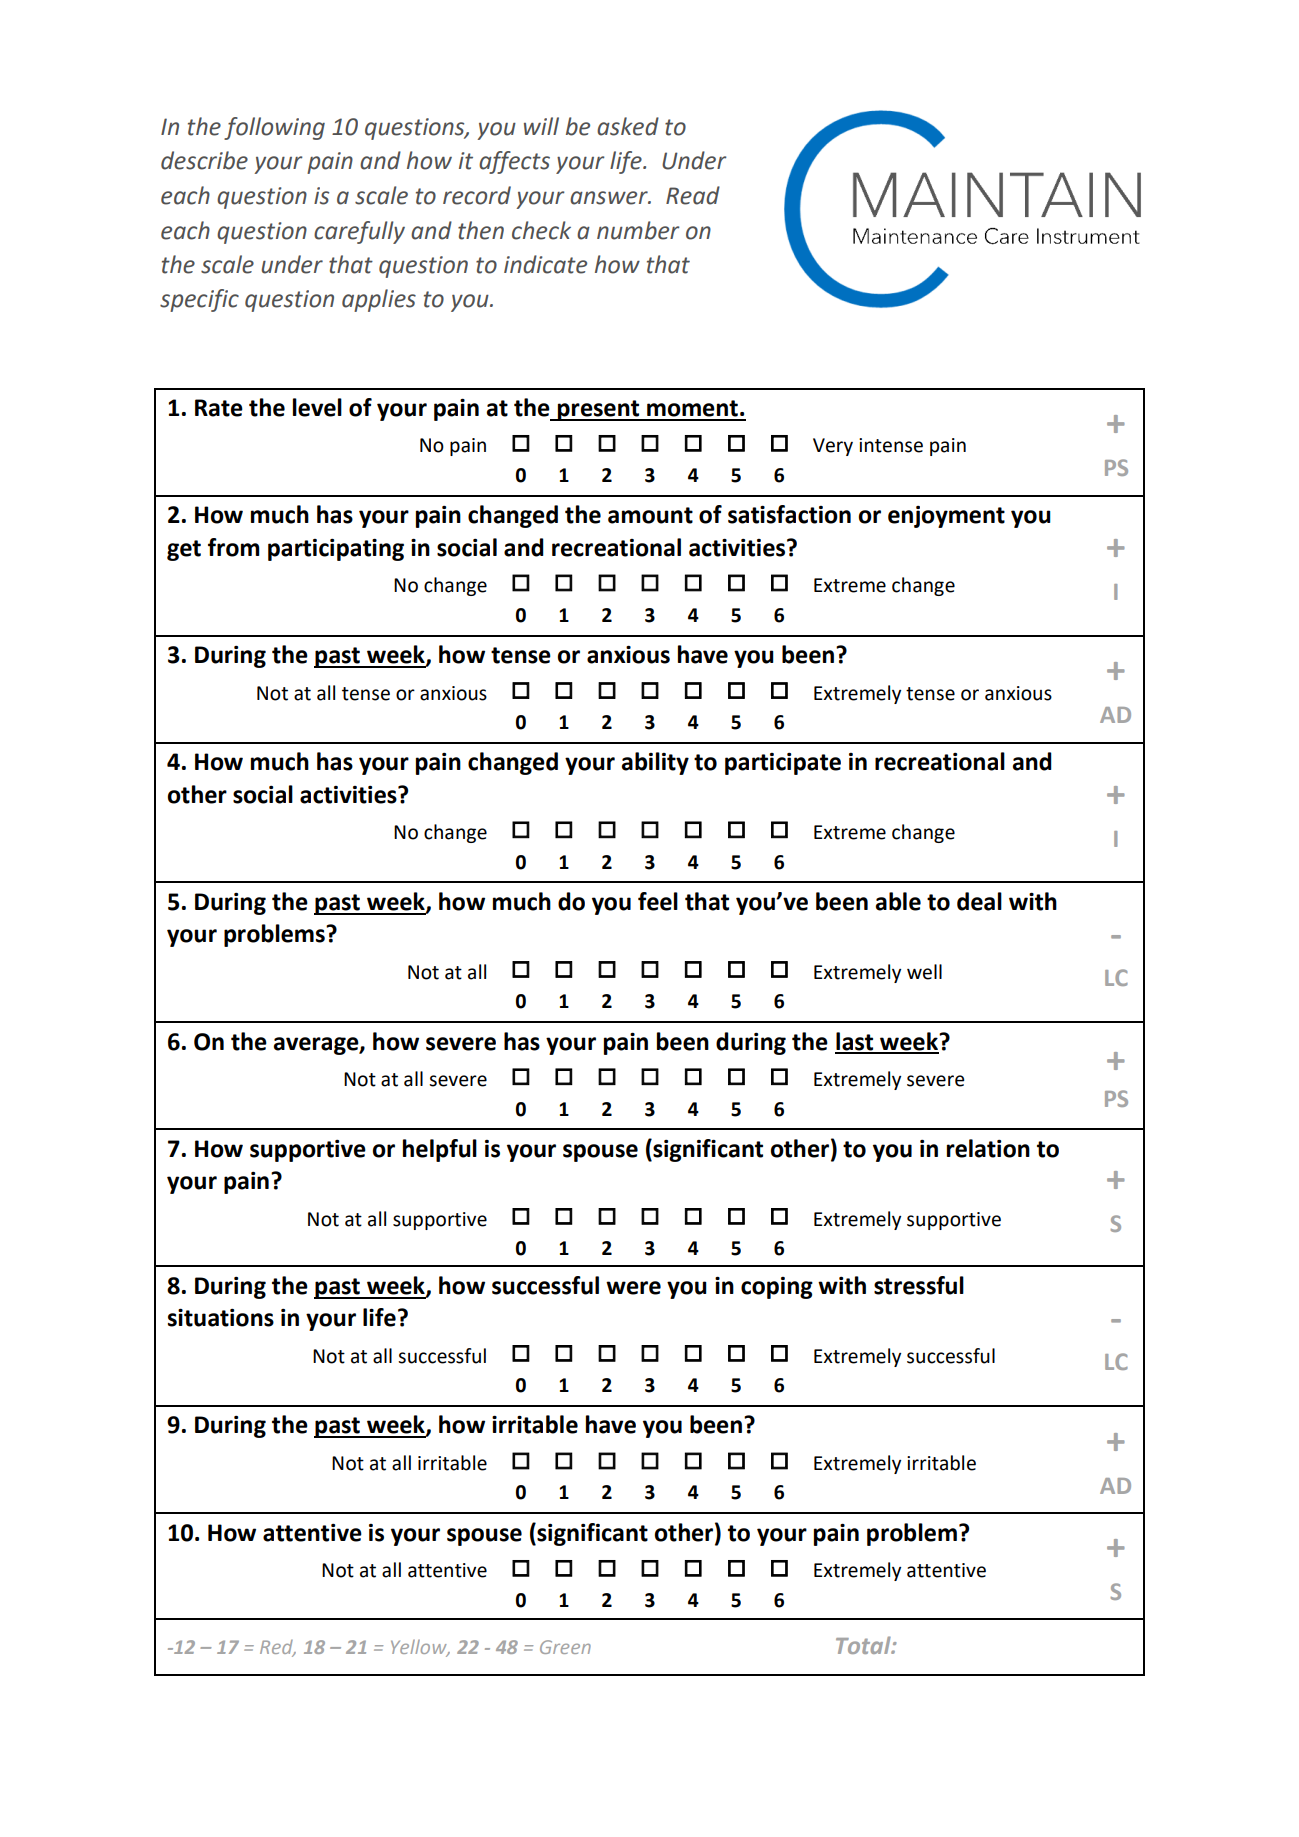 The width and height of the screenshot is (1299, 1837). What do you see at coordinates (277, 1648) in the screenshot?
I see `Red` at bounding box center [277, 1648].
